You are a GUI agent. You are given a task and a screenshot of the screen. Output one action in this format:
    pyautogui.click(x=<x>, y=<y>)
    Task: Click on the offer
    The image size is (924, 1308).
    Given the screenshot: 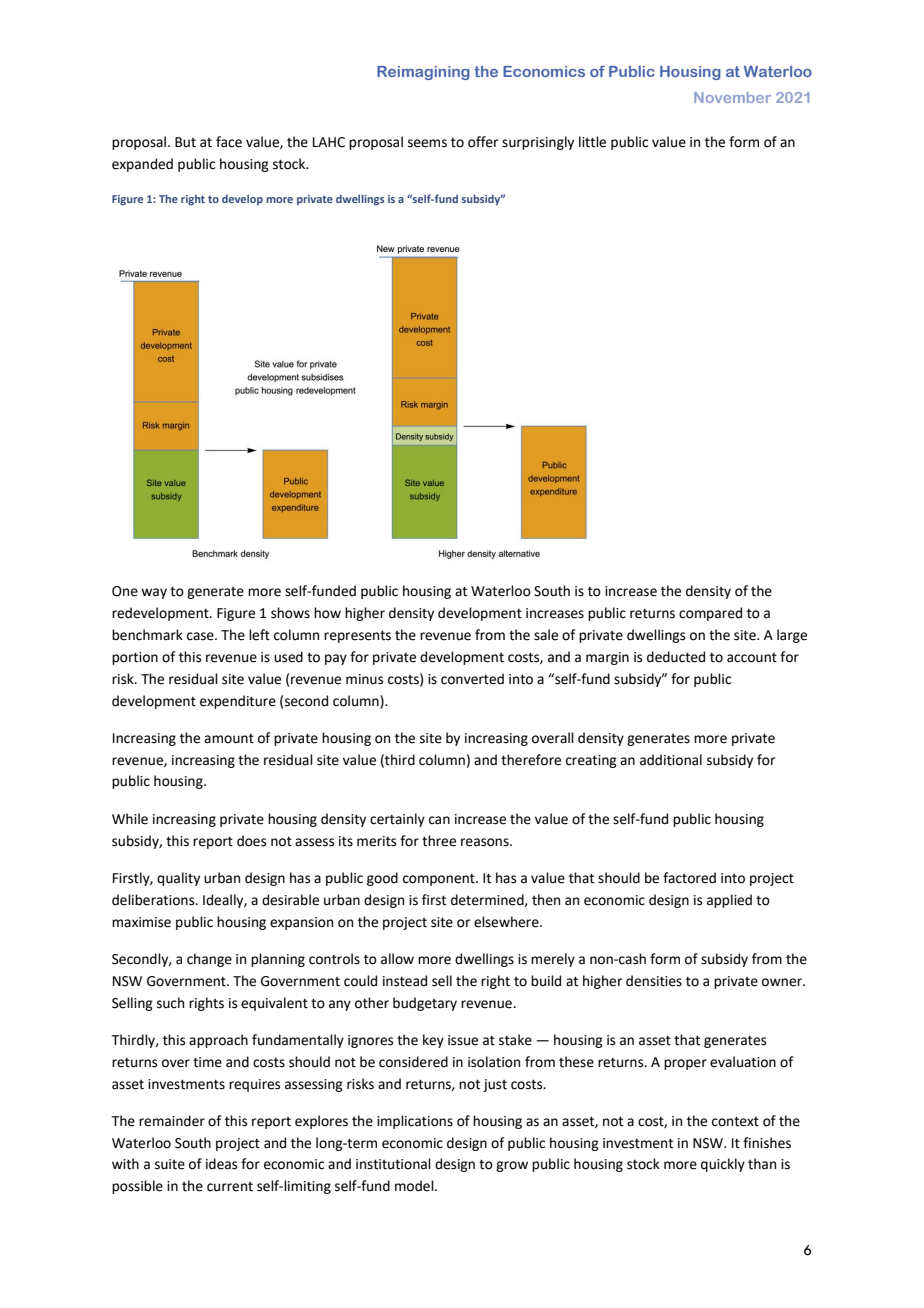 What is the action you would take?
    pyautogui.click(x=483, y=142)
